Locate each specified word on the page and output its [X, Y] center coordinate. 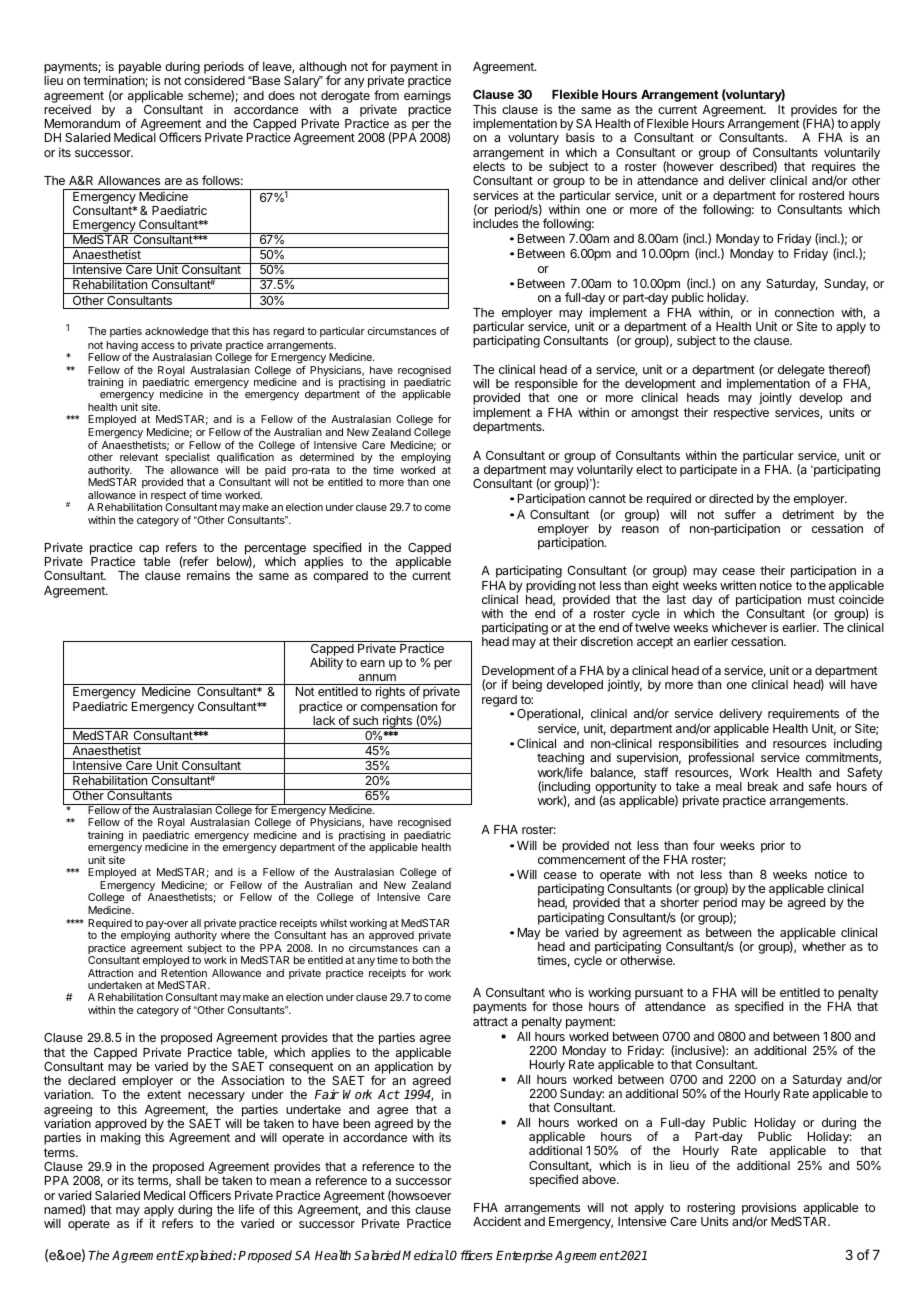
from [386, 95]
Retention [184, 973]
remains [208, 575]
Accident [497, 1221]
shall [188, 1180]
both [423, 960]
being [527, 686]
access [158, 346]
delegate [802, 372]
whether [824, 946]
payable [140, 69]
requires [834, 169]
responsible [546, 386]
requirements [803, 716]
